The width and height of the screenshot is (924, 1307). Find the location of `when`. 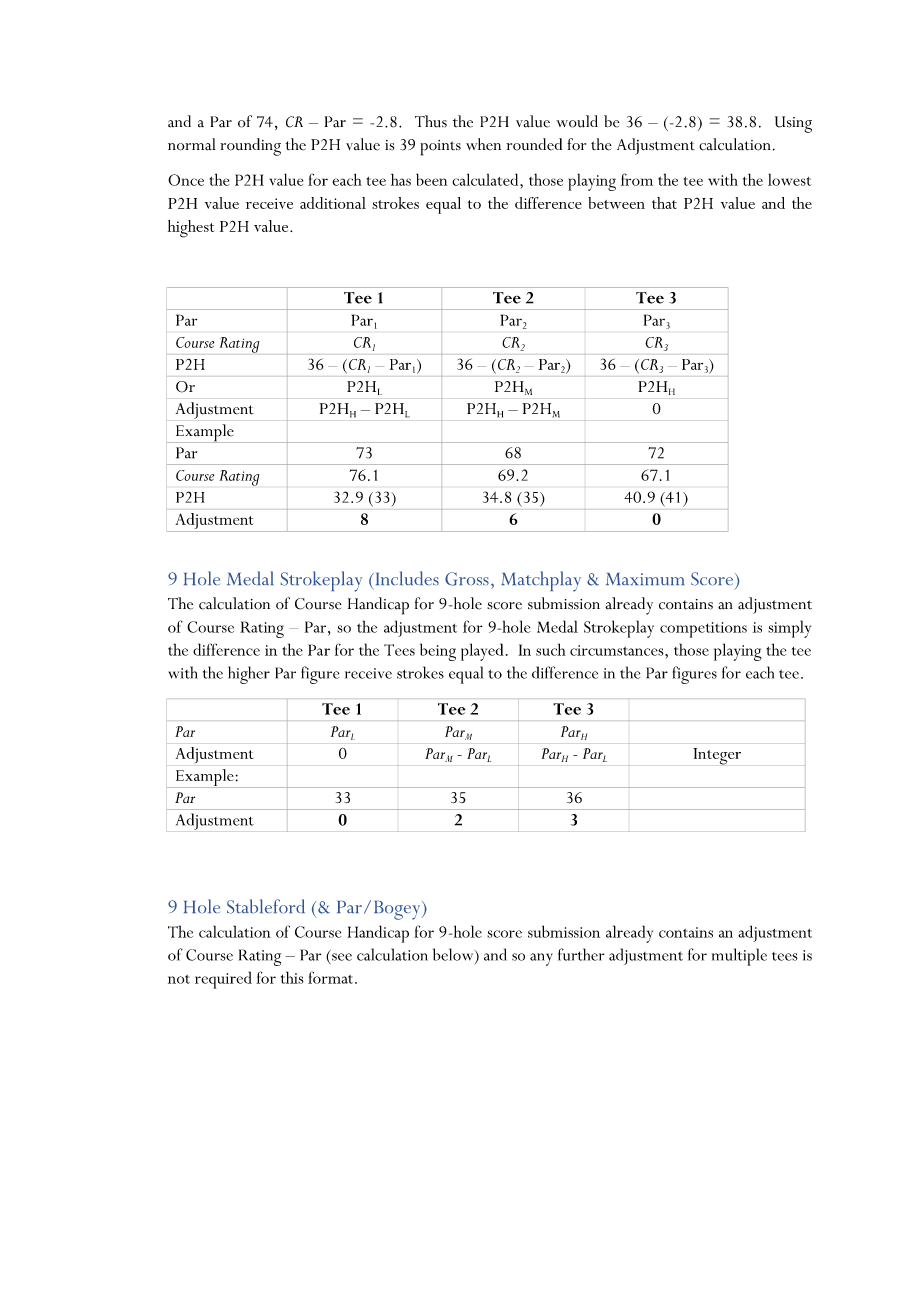

when is located at coordinates (483, 144).
